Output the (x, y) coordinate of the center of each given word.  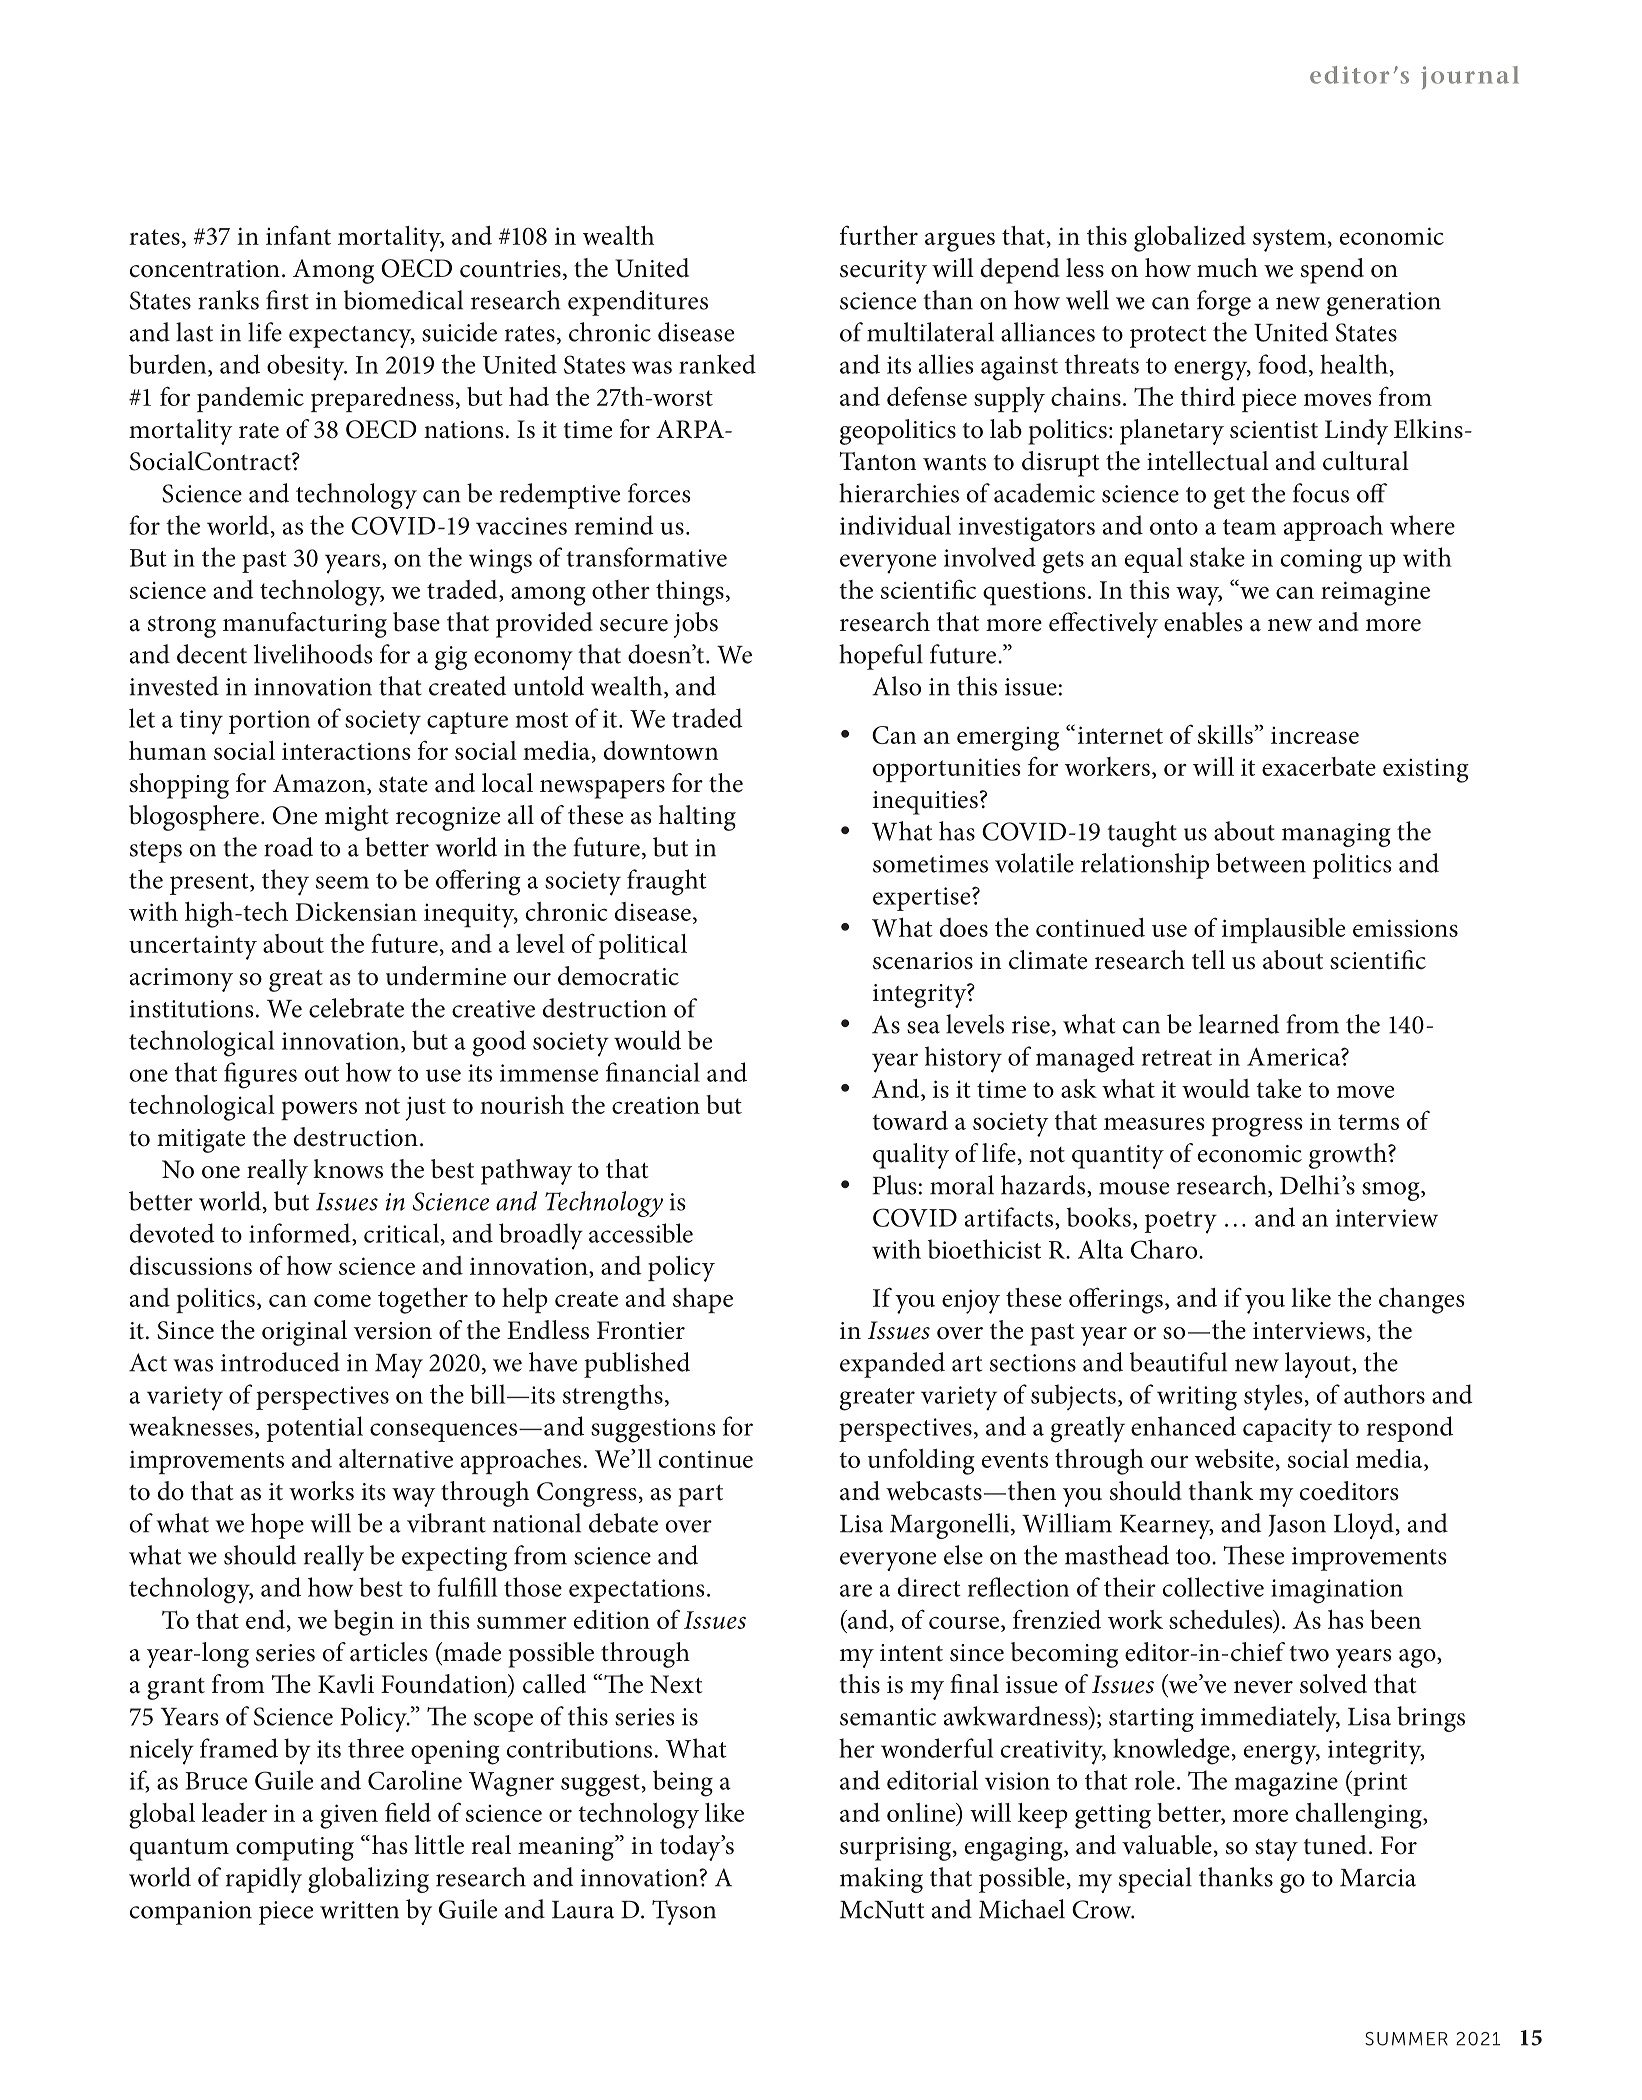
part (700, 1495)
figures (260, 1075)
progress (1257, 1127)
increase (1315, 735)
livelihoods (313, 654)
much (1227, 268)
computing (295, 1849)
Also (896, 686)
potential (314, 1429)
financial (653, 1072)
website (1234, 1458)
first (287, 300)
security (883, 272)
